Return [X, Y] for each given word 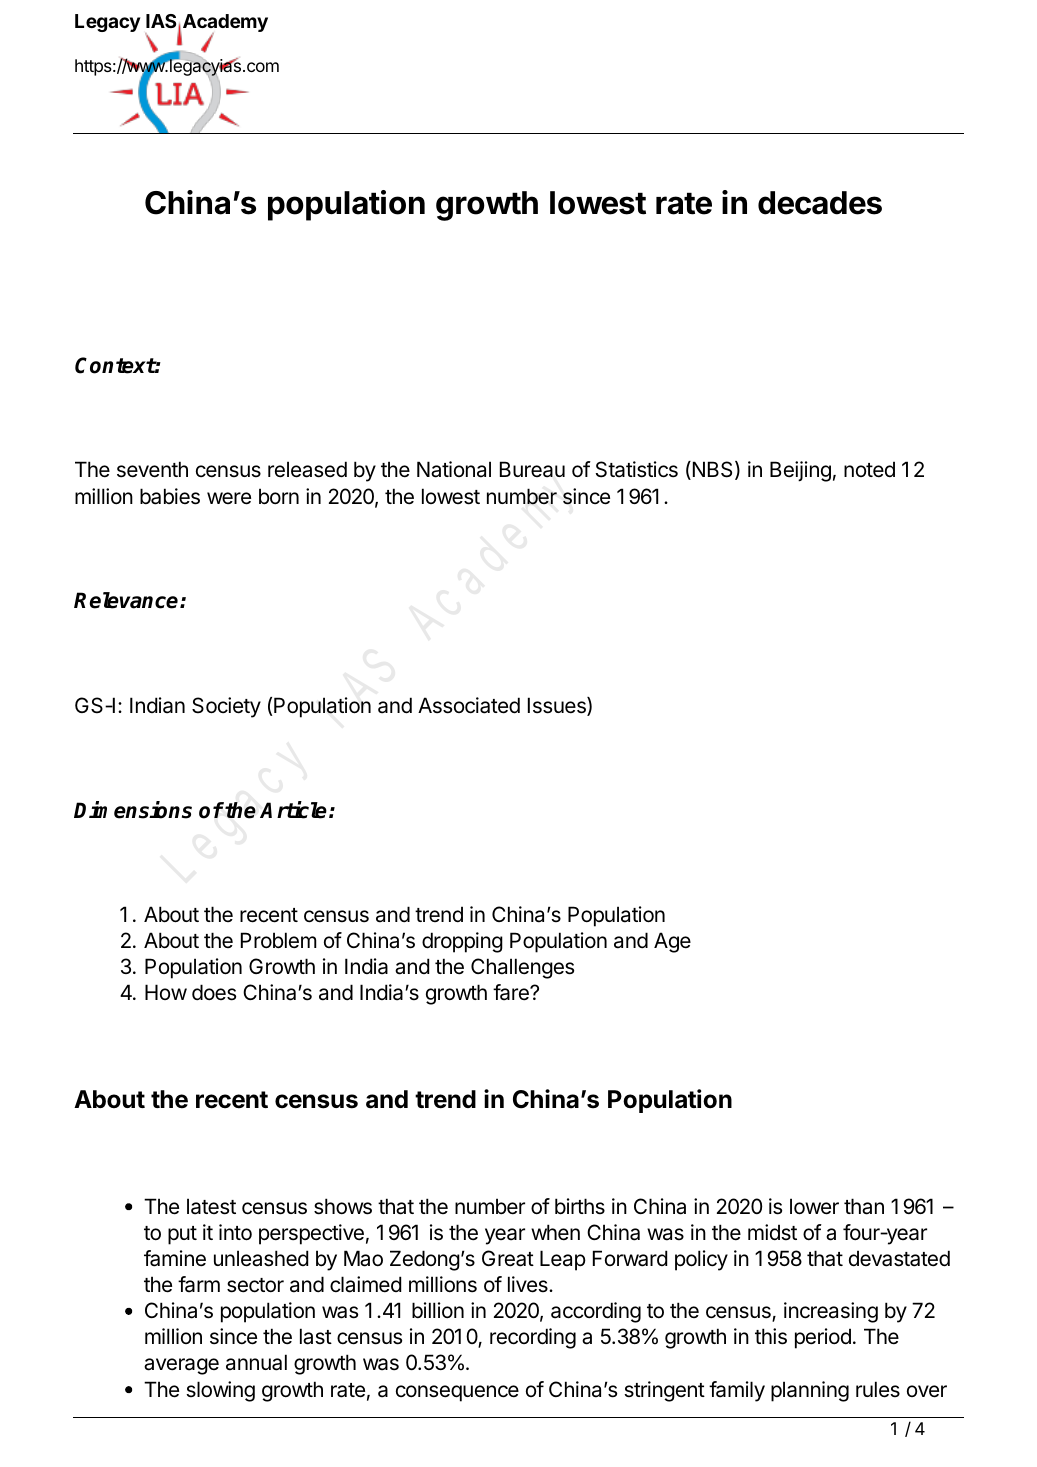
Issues [558, 706]
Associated [469, 705]
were [229, 498]
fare [512, 992]
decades [820, 203]
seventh [152, 469]
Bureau [532, 469]
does [214, 992]
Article [293, 810]
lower [814, 1206]
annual [256, 1362]
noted [869, 469]
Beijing [800, 471]
